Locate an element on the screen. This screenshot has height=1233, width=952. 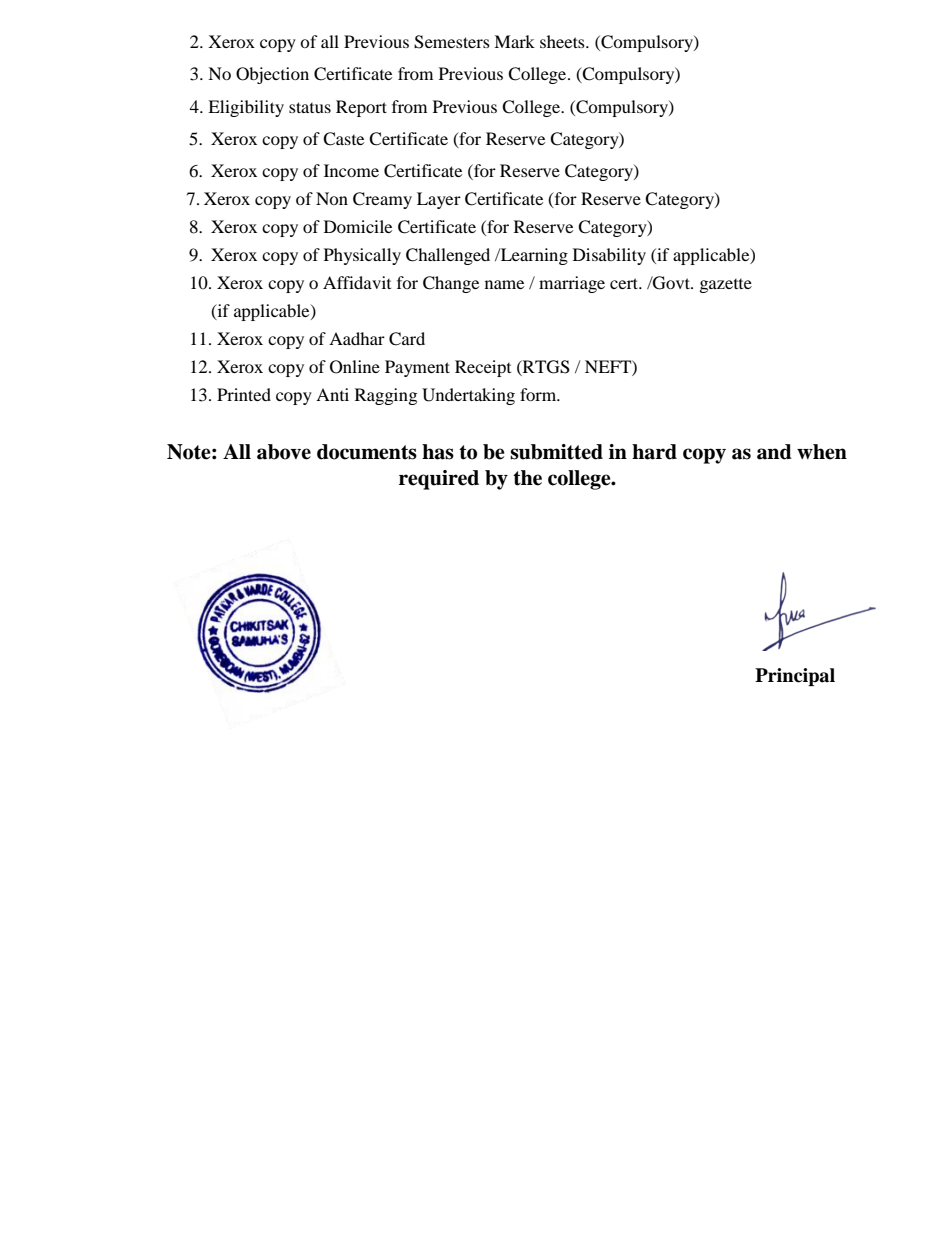
Receipt is located at coordinates (483, 368).
